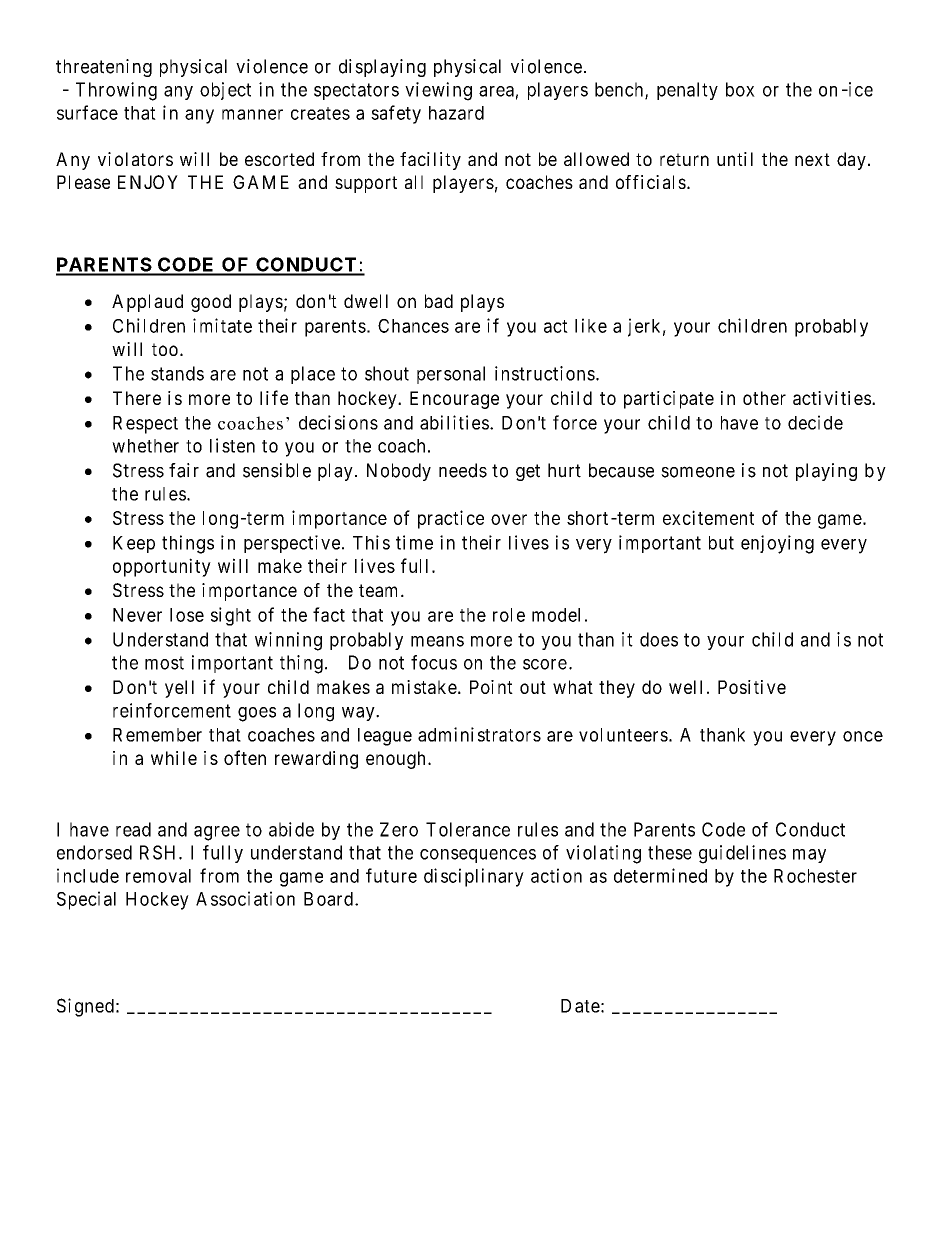 This image has height=1233, width=952. I want to click on box, so click(740, 89).
